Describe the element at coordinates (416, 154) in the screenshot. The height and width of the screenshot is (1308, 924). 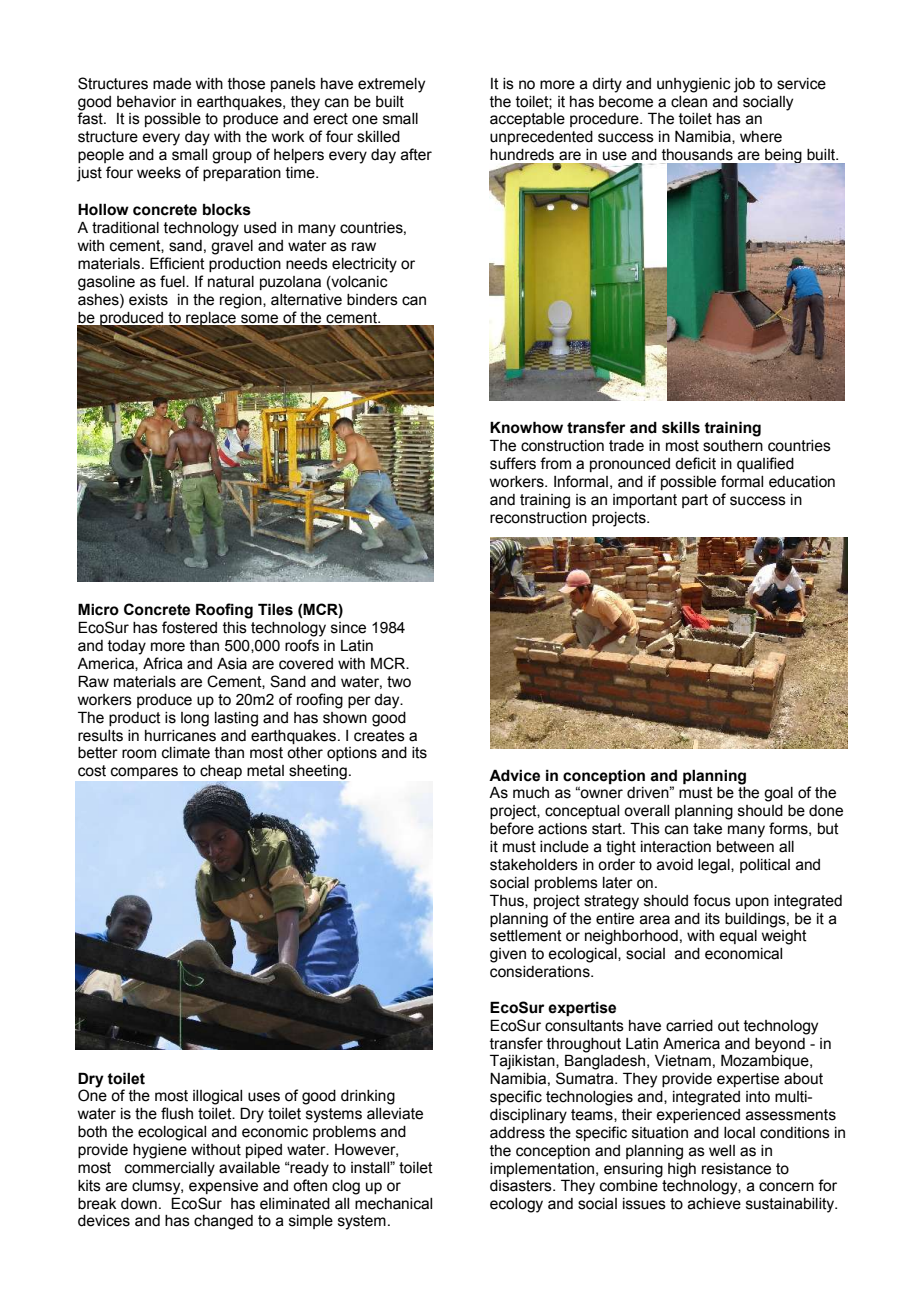
I see `after` at that location.
